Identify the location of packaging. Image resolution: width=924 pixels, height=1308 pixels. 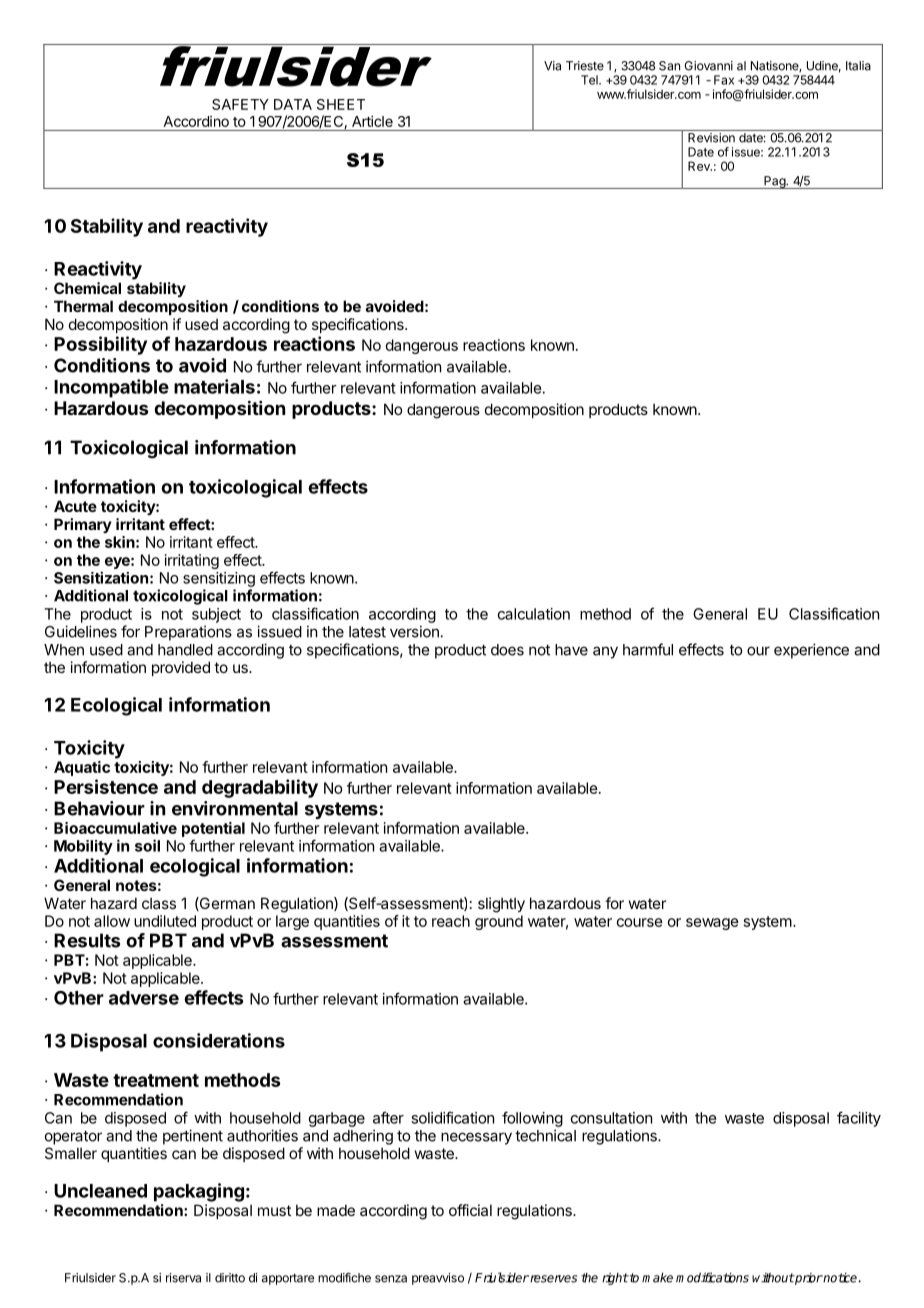
(199, 1192).
